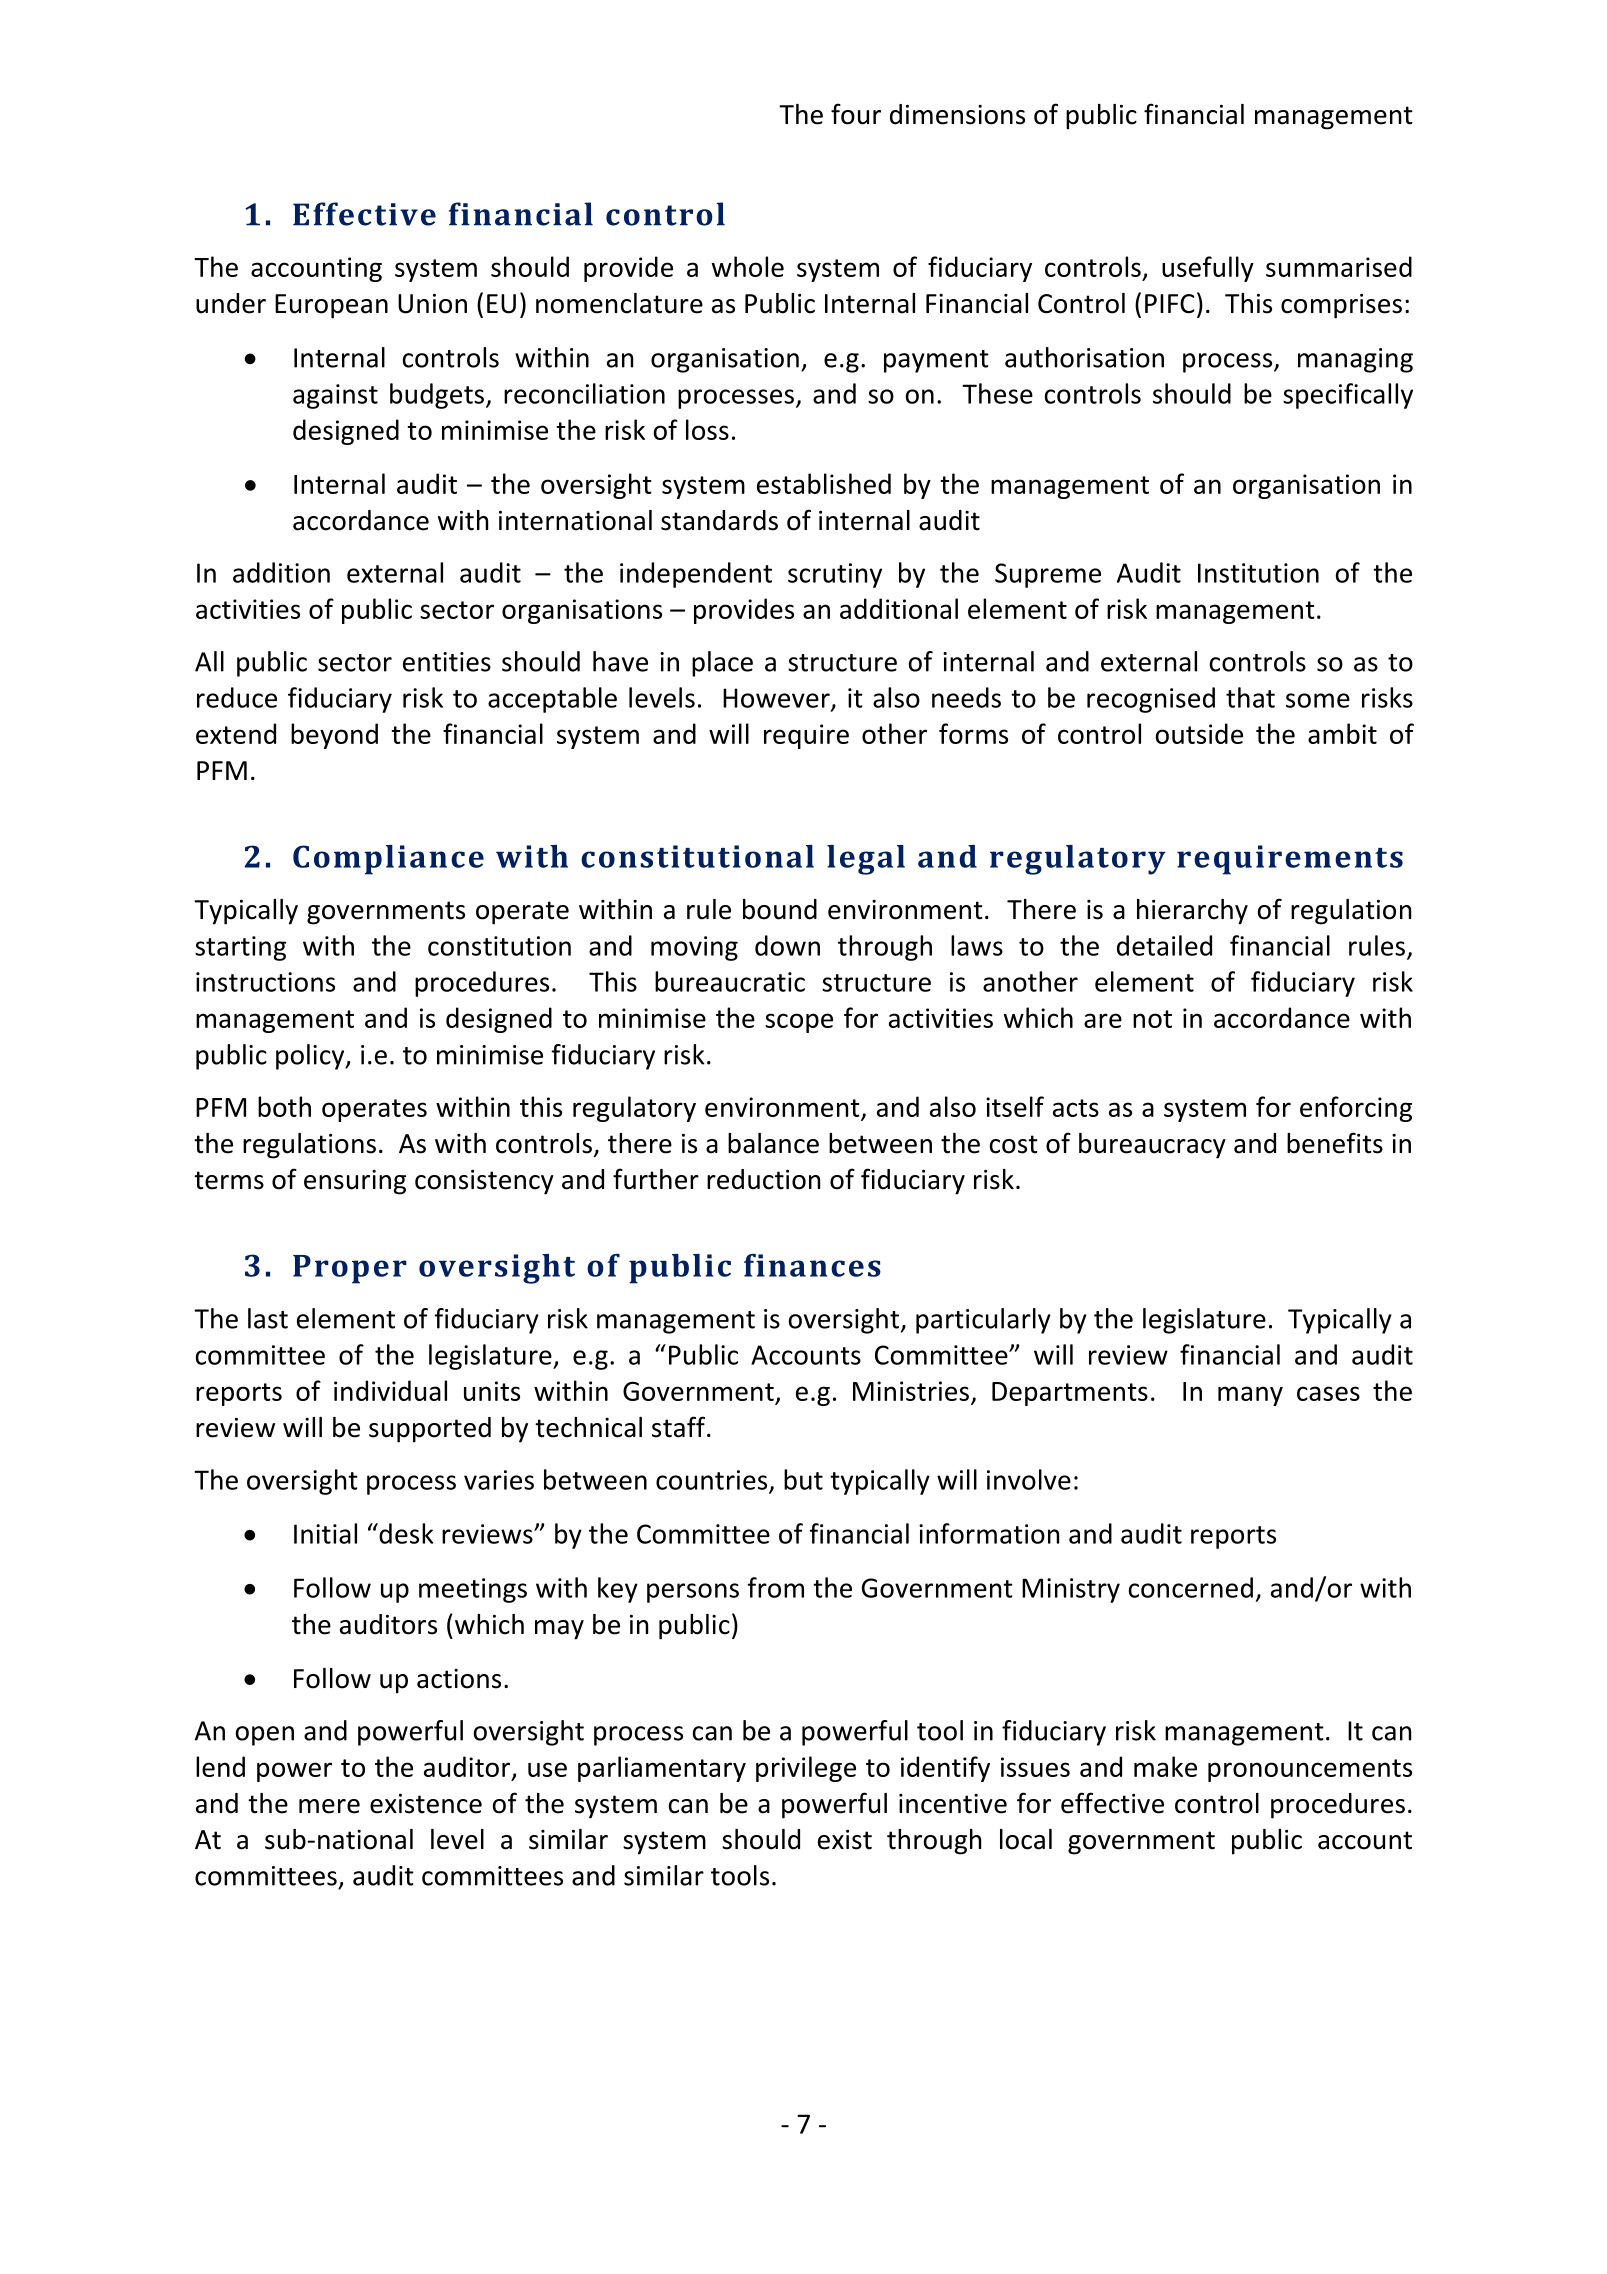 Image resolution: width=1607 pixels, height=2274 pixels. What do you see at coordinates (1208, 269) in the image?
I see `usefully` at bounding box center [1208, 269].
